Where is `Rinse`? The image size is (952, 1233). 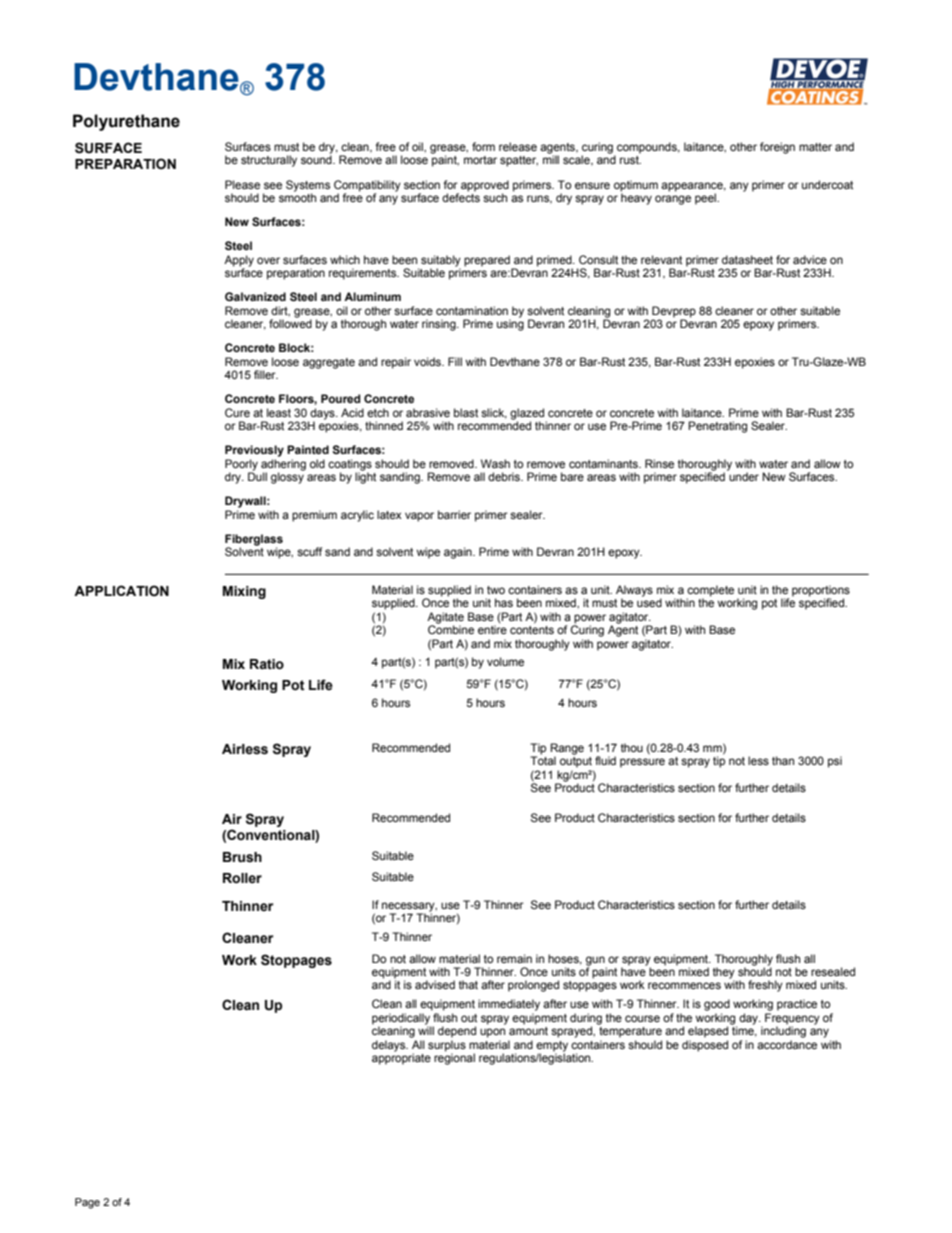
Rinse is located at coordinates (659, 463).
